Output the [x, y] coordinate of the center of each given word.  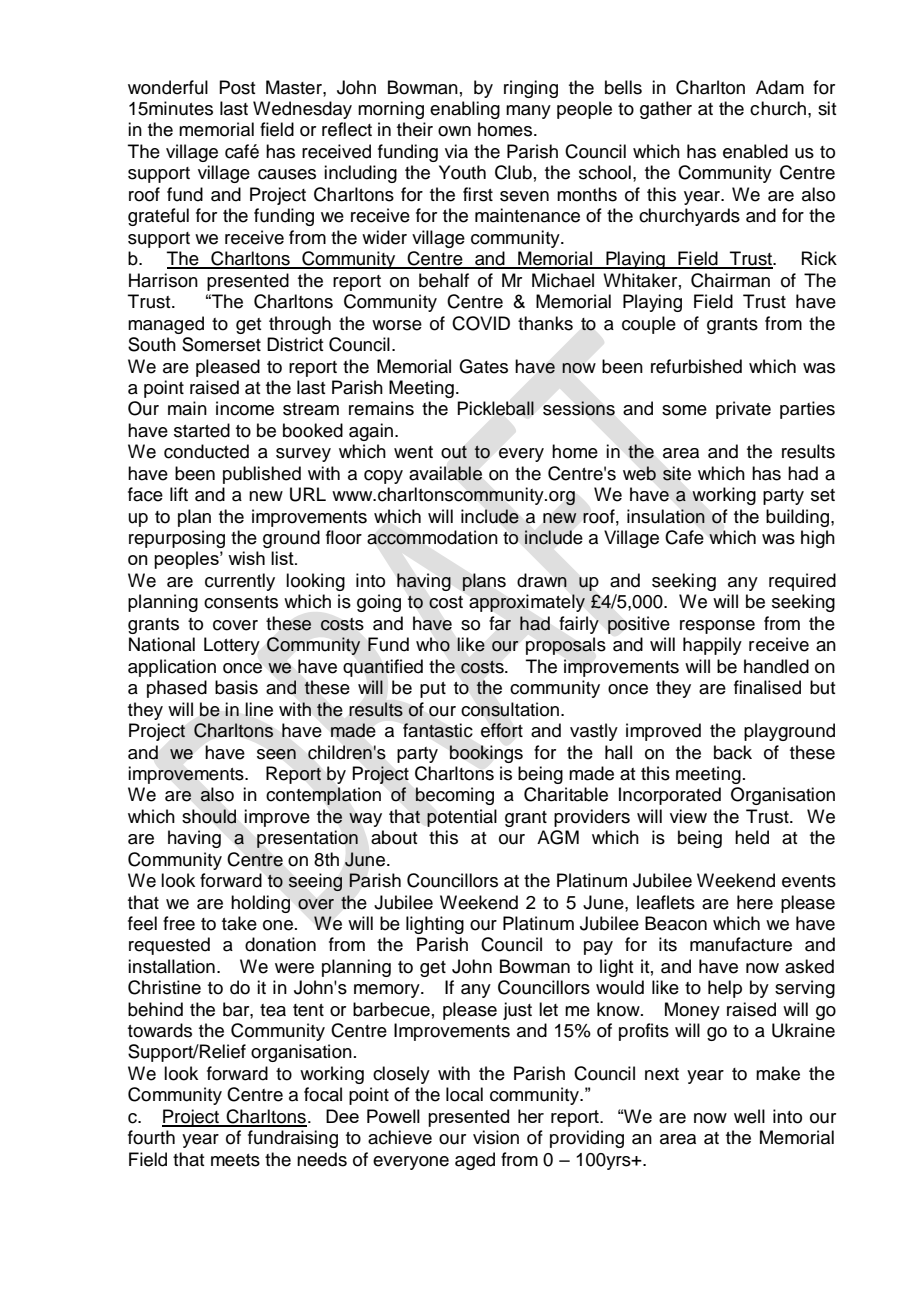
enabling [465, 110]
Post [237, 87]
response [717, 627]
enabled [755, 151]
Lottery [232, 646]
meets [235, 1160]
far [500, 623]
